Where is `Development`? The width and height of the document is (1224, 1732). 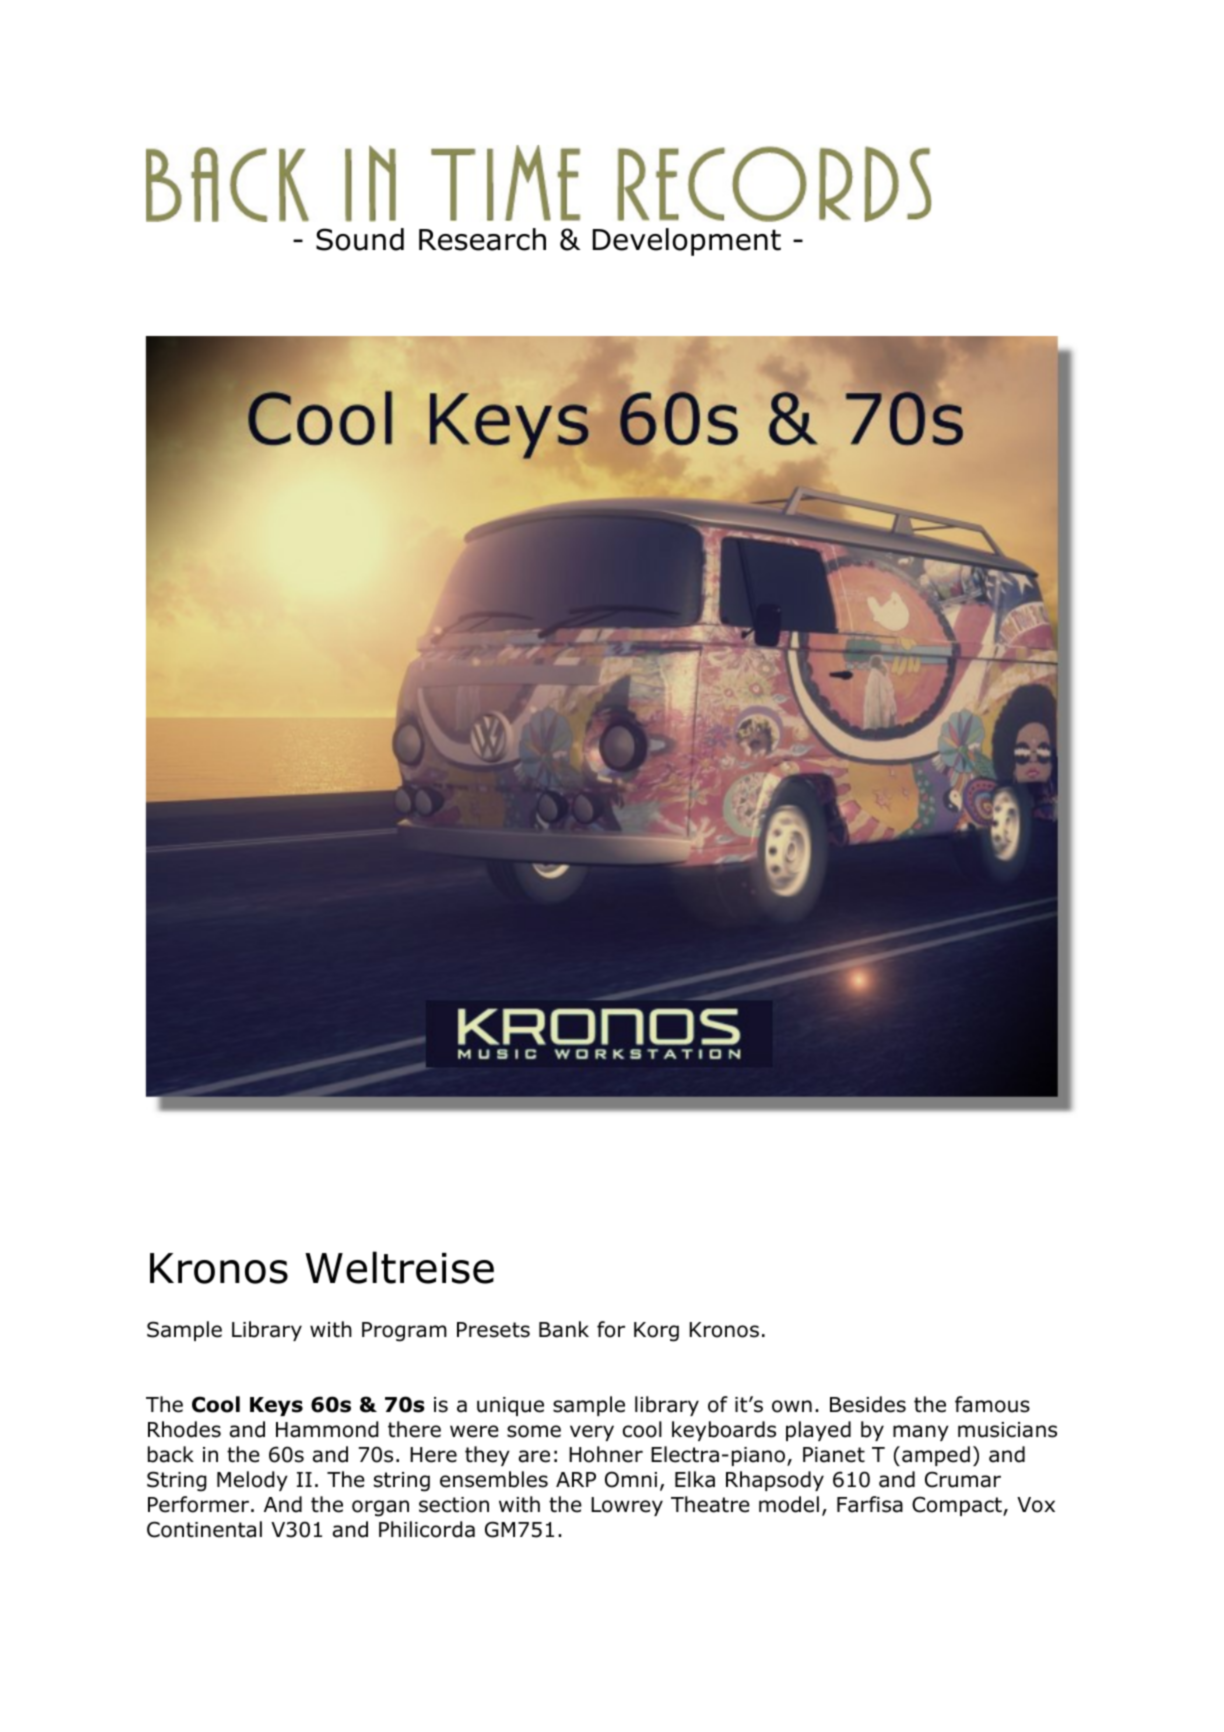
Development is located at coordinates (687, 242).
